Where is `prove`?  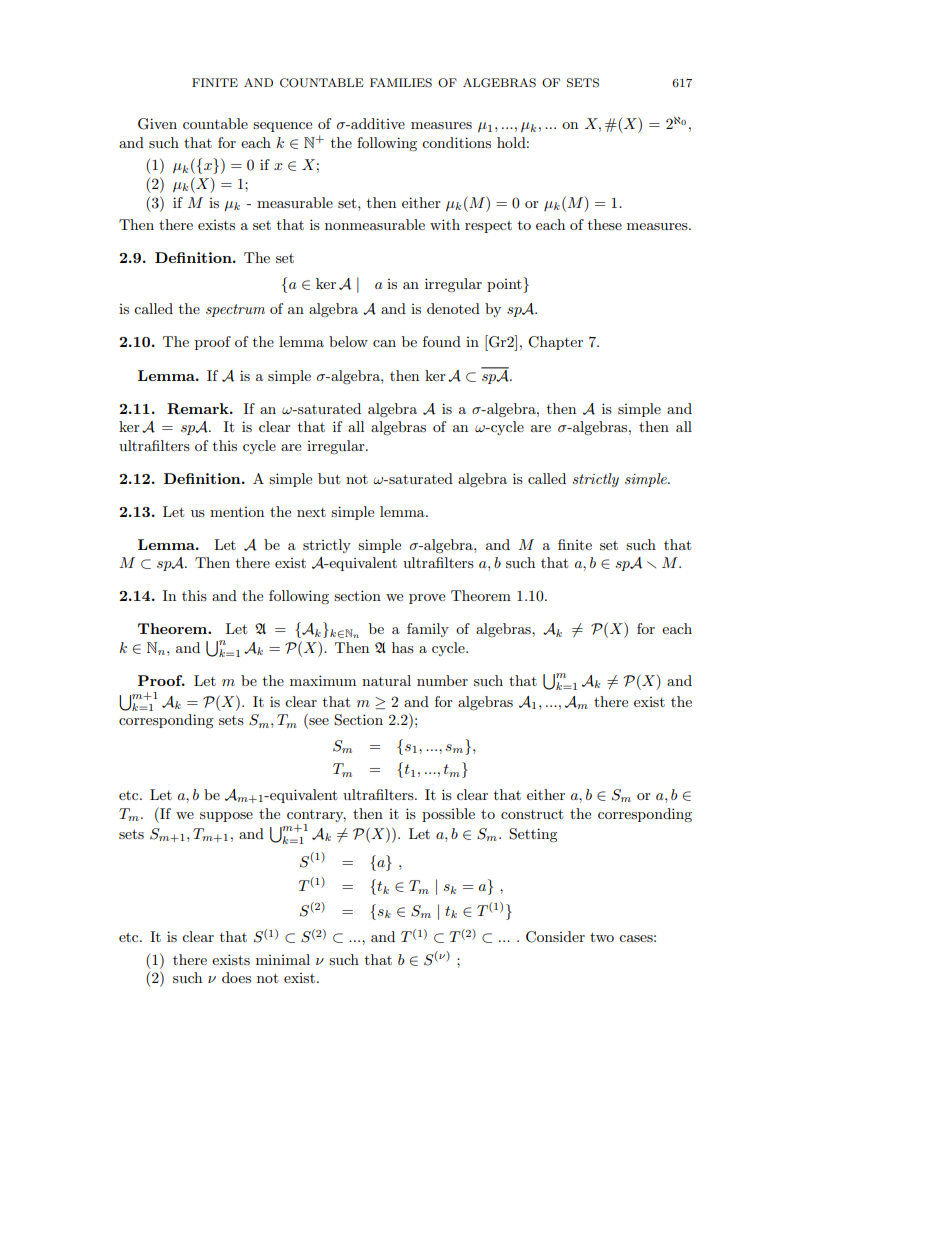
prove is located at coordinates (427, 599).
